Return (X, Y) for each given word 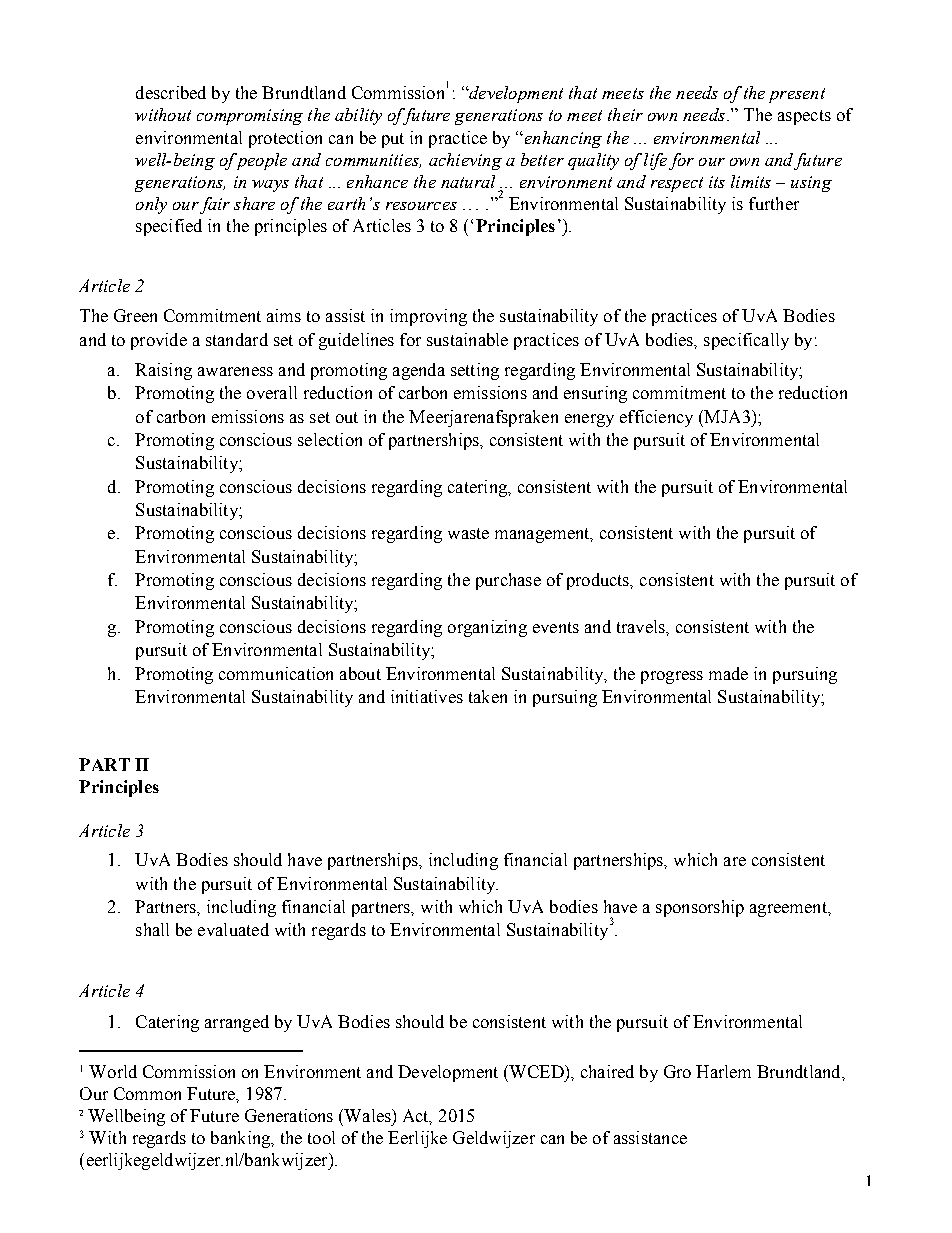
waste (468, 533)
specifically (746, 341)
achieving (465, 161)
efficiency (656, 418)
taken (488, 696)
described (171, 92)
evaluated (233, 929)
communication (276, 673)
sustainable (467, 339)
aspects (804, 117)
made (728, 673)
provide (159, 341)
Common (147, 1093)
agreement (789, 909)
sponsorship (700, 908)
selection (330, 439)
